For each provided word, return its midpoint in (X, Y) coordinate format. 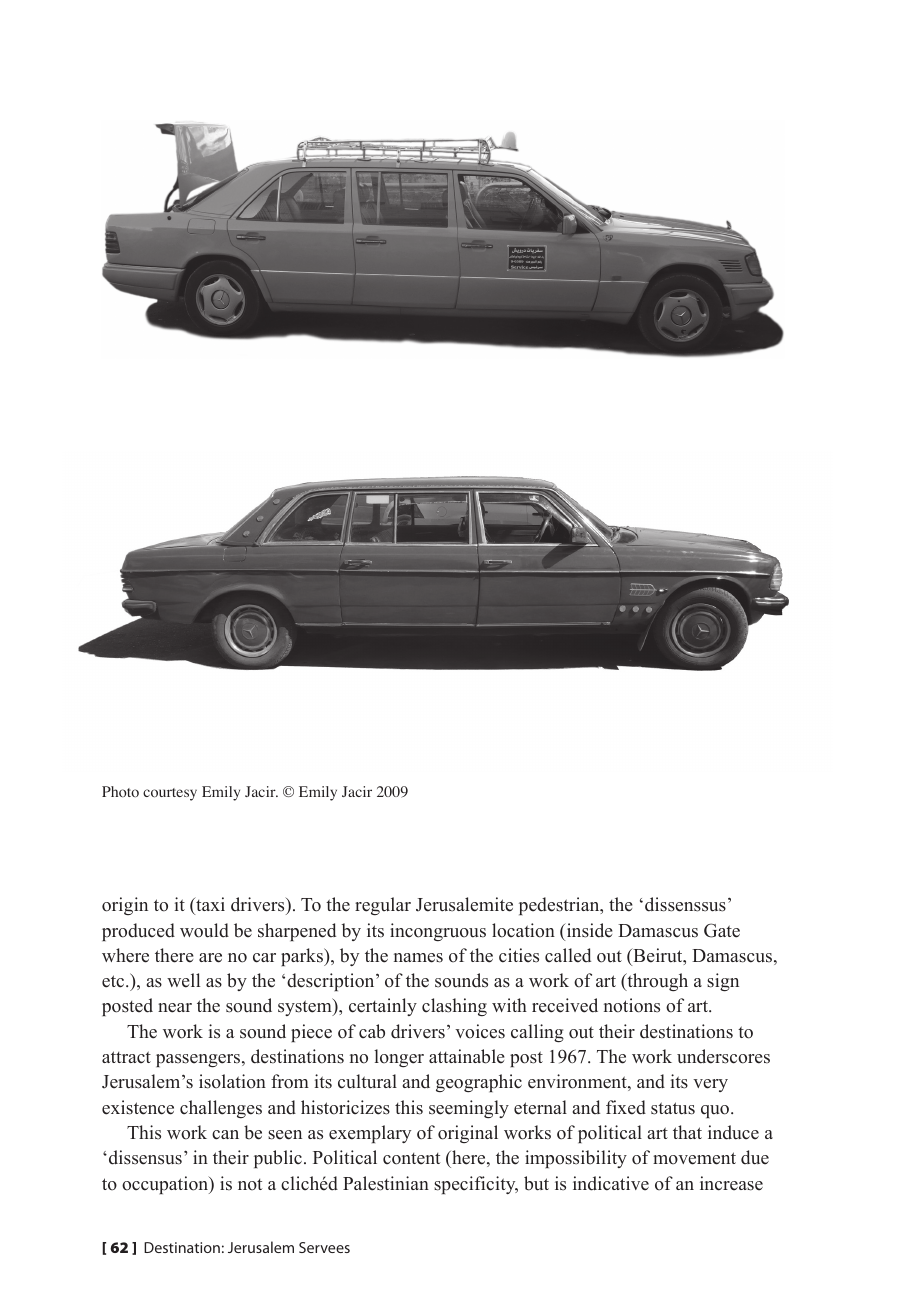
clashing (454, 1007)
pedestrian (560, 906)
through (656, 982)
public (278, 1159)
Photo (120, 792)
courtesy (170, 794)
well (183, 980)
